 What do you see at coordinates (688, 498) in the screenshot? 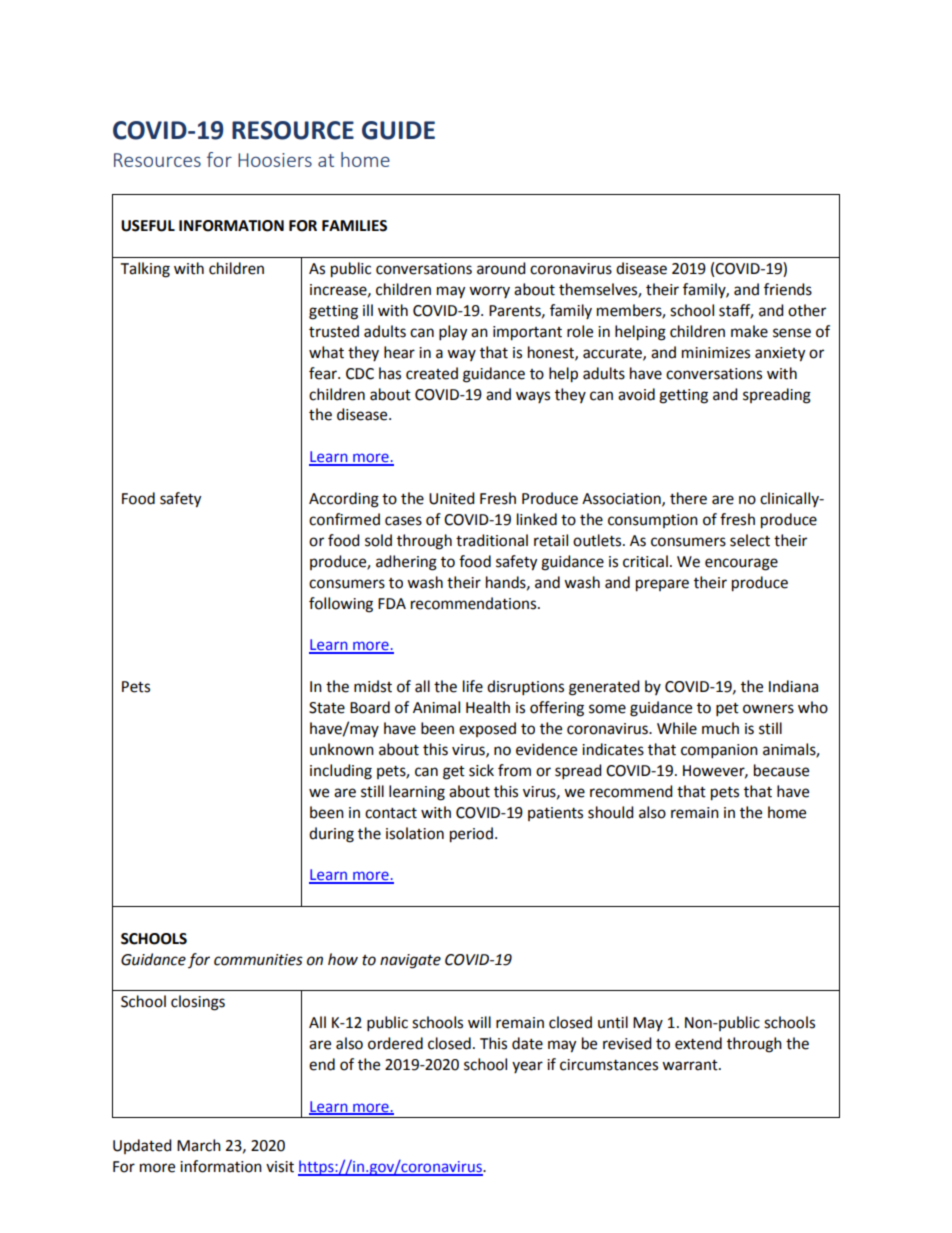
I see `there` at bounding box center [688, 498].
